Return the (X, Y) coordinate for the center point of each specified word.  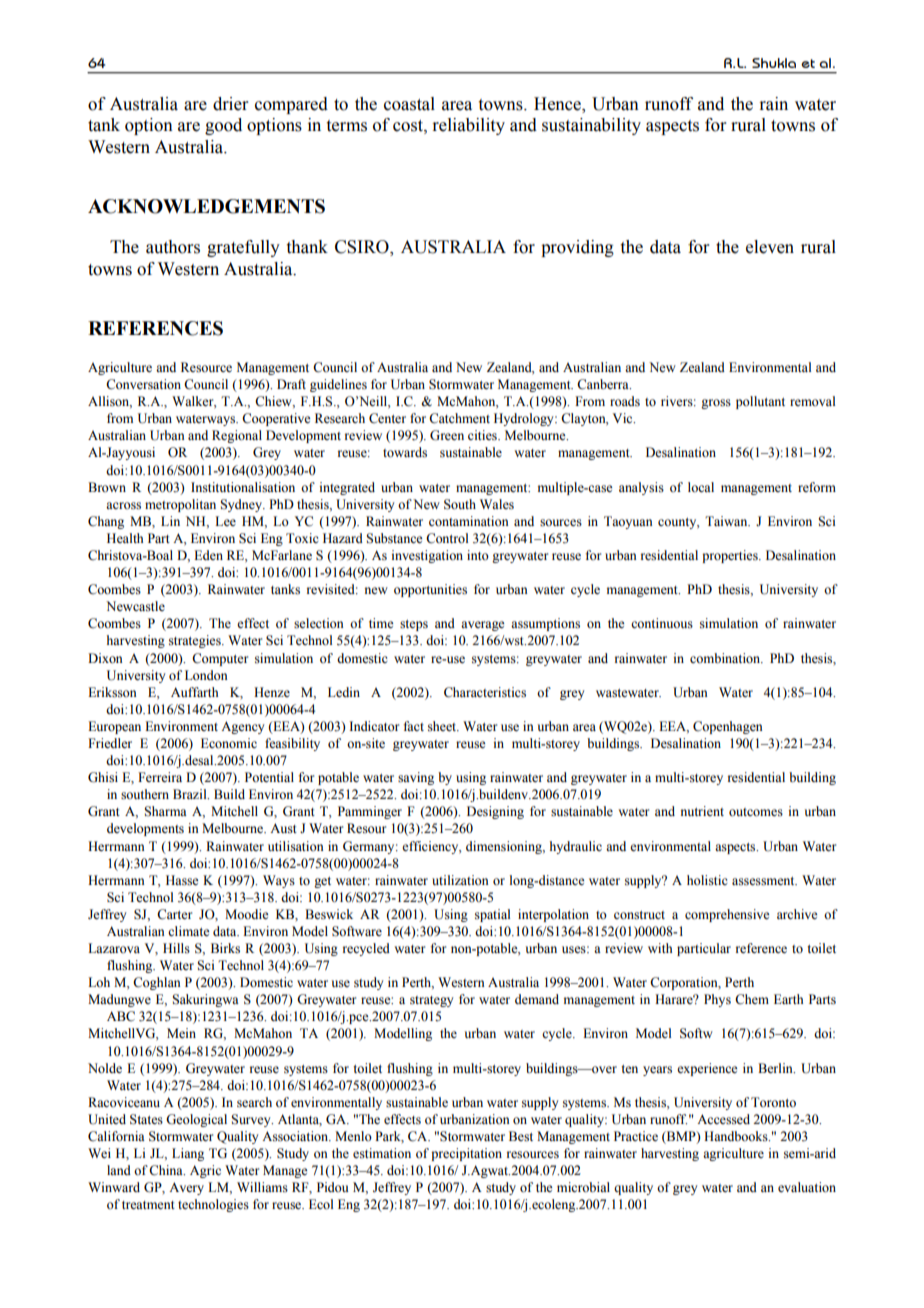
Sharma (165, 811)
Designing (495, 812)
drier (231, 104)
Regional (237, 436)
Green (447, 435)
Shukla (774, 63)
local (701, 487)
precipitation (466, 1154)
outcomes (756, 812)
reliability (468, 126)
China (167, 1170)
